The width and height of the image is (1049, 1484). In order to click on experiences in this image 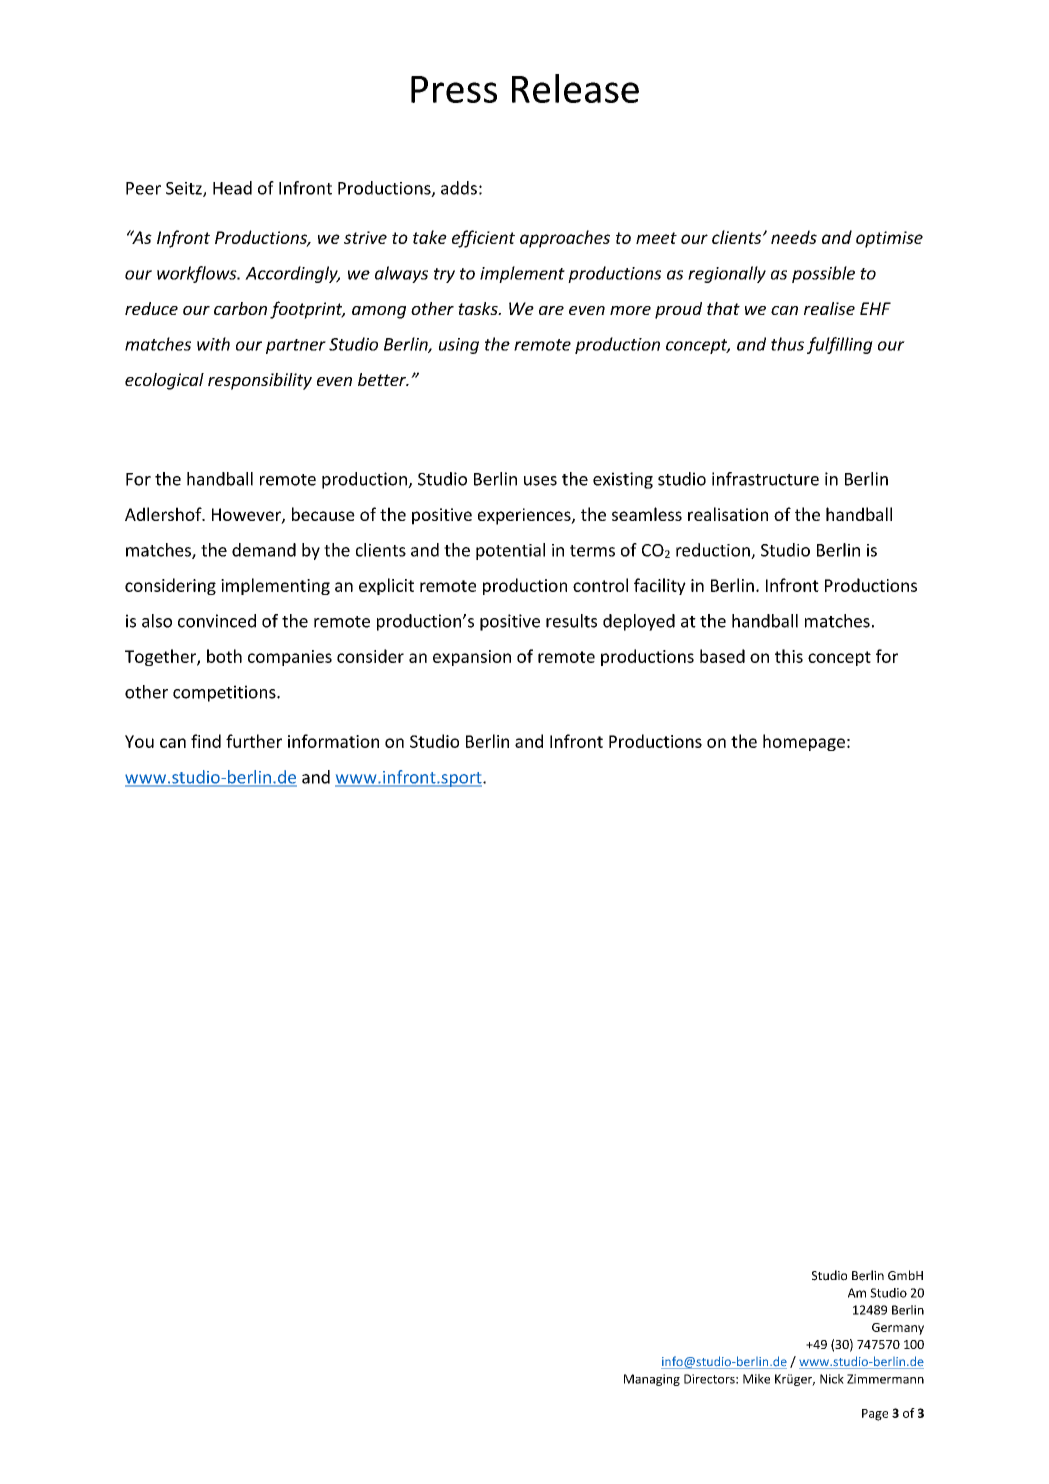, I will do `click(525, 516)`.
